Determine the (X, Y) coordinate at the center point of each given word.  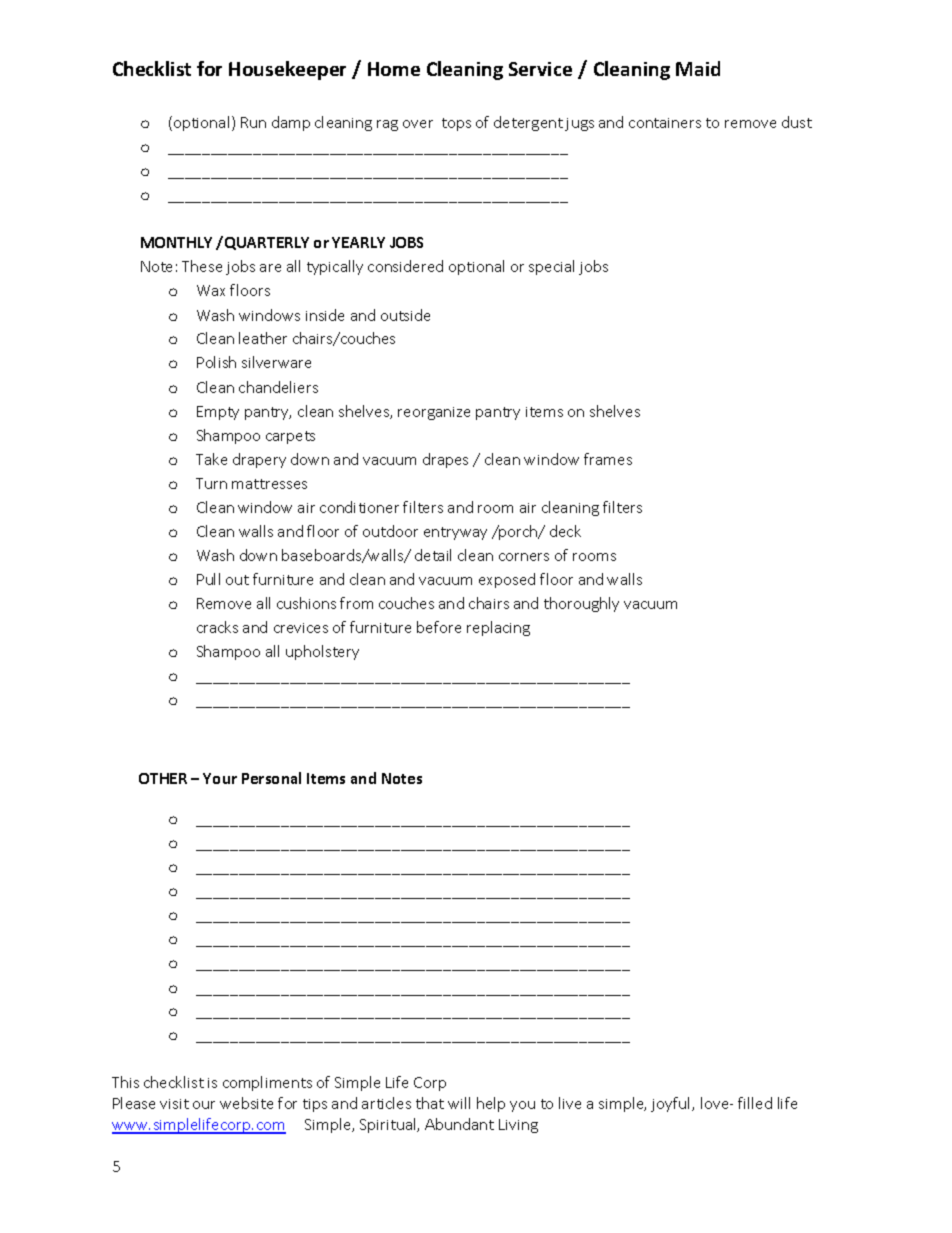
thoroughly (581, 604)
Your (220, 778)
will (459, 1103)
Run (253, 122)
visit (174, 1104)
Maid (698, 68)
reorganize (434, 413)
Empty (218, 413)
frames (608, 459)
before (439, 627)
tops (456, 124)
